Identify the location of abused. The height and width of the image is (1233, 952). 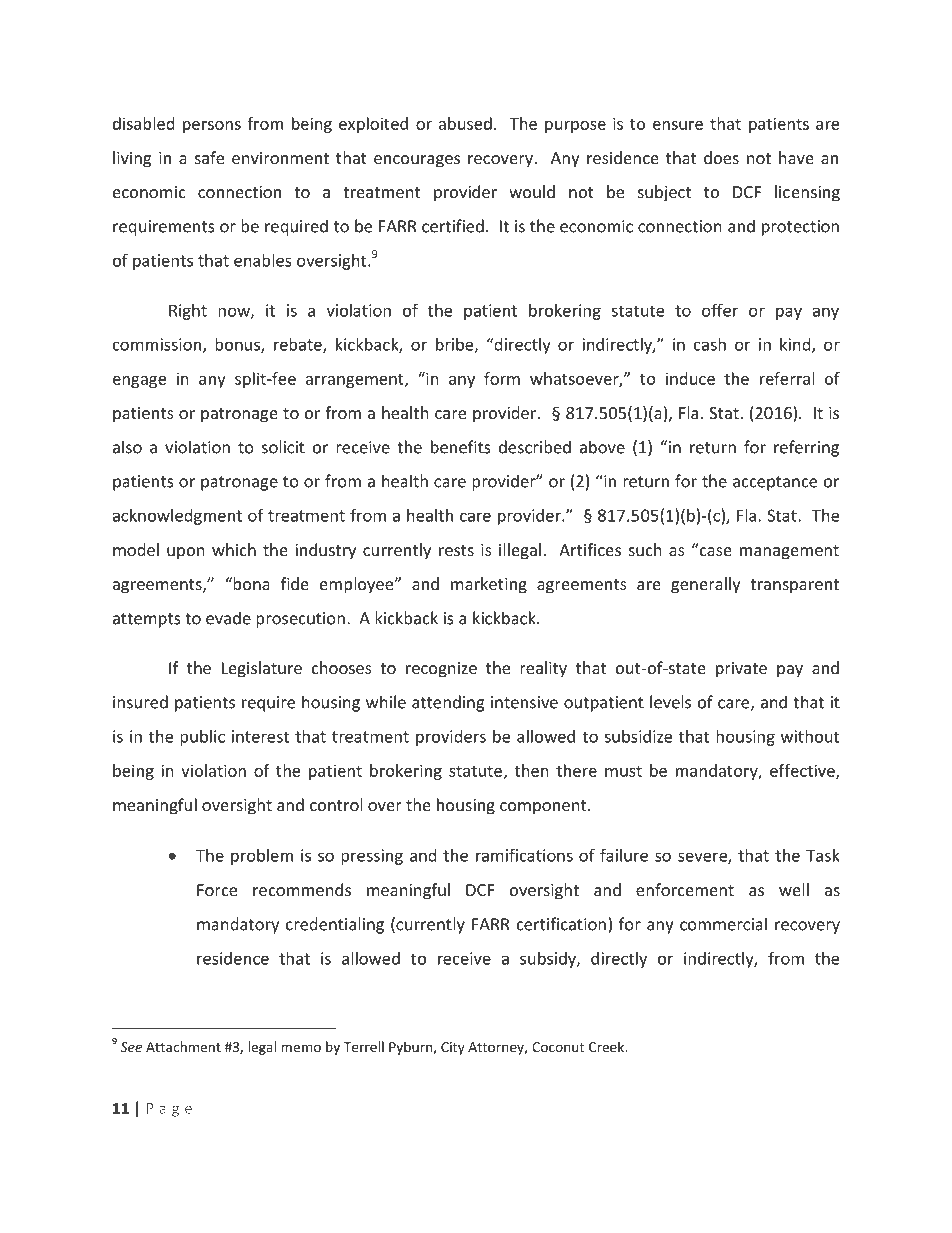
(465, 123).
